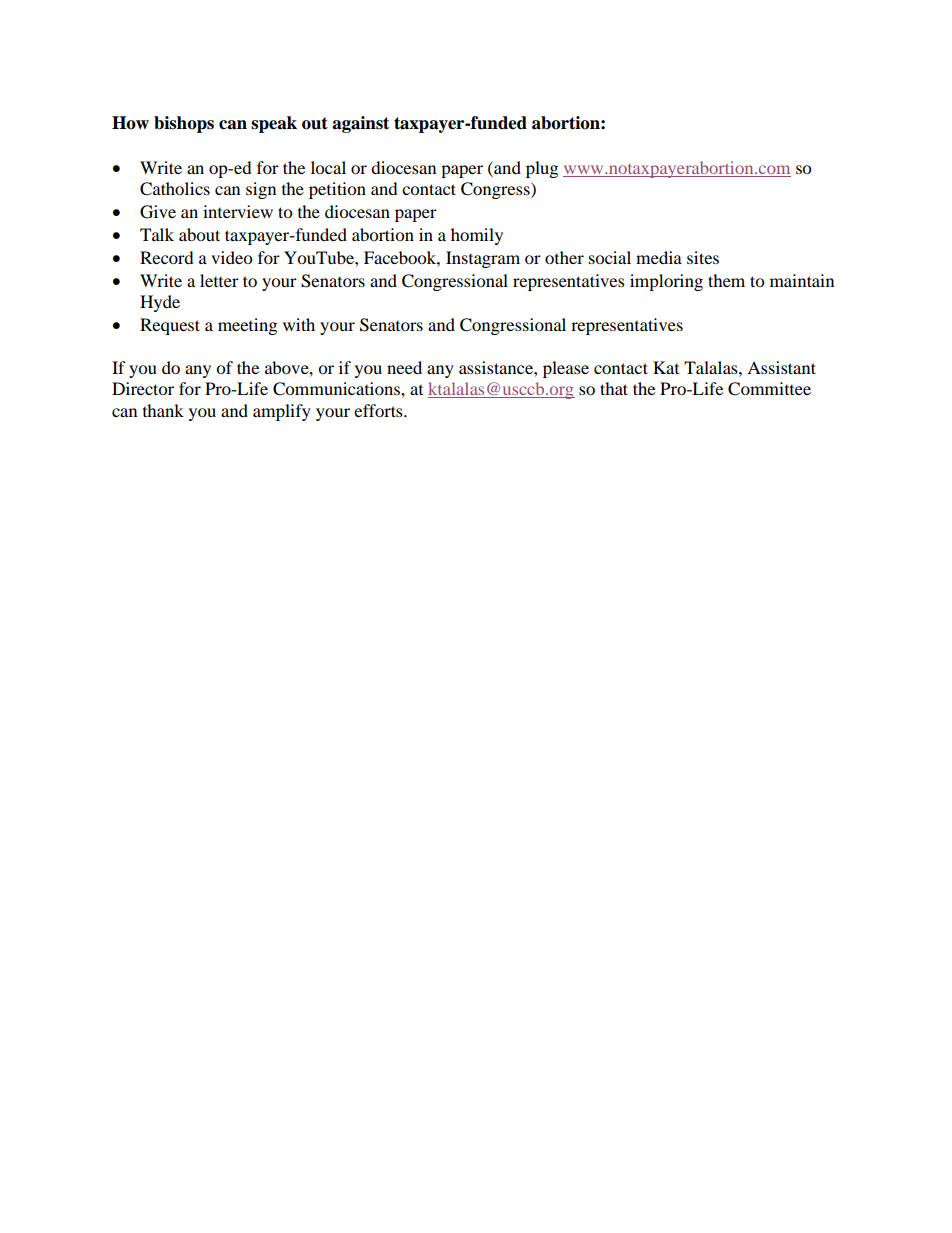  What do you see at coordinates (542, 169) in the image?
I see `plug` at bounding box center [542, 169].
